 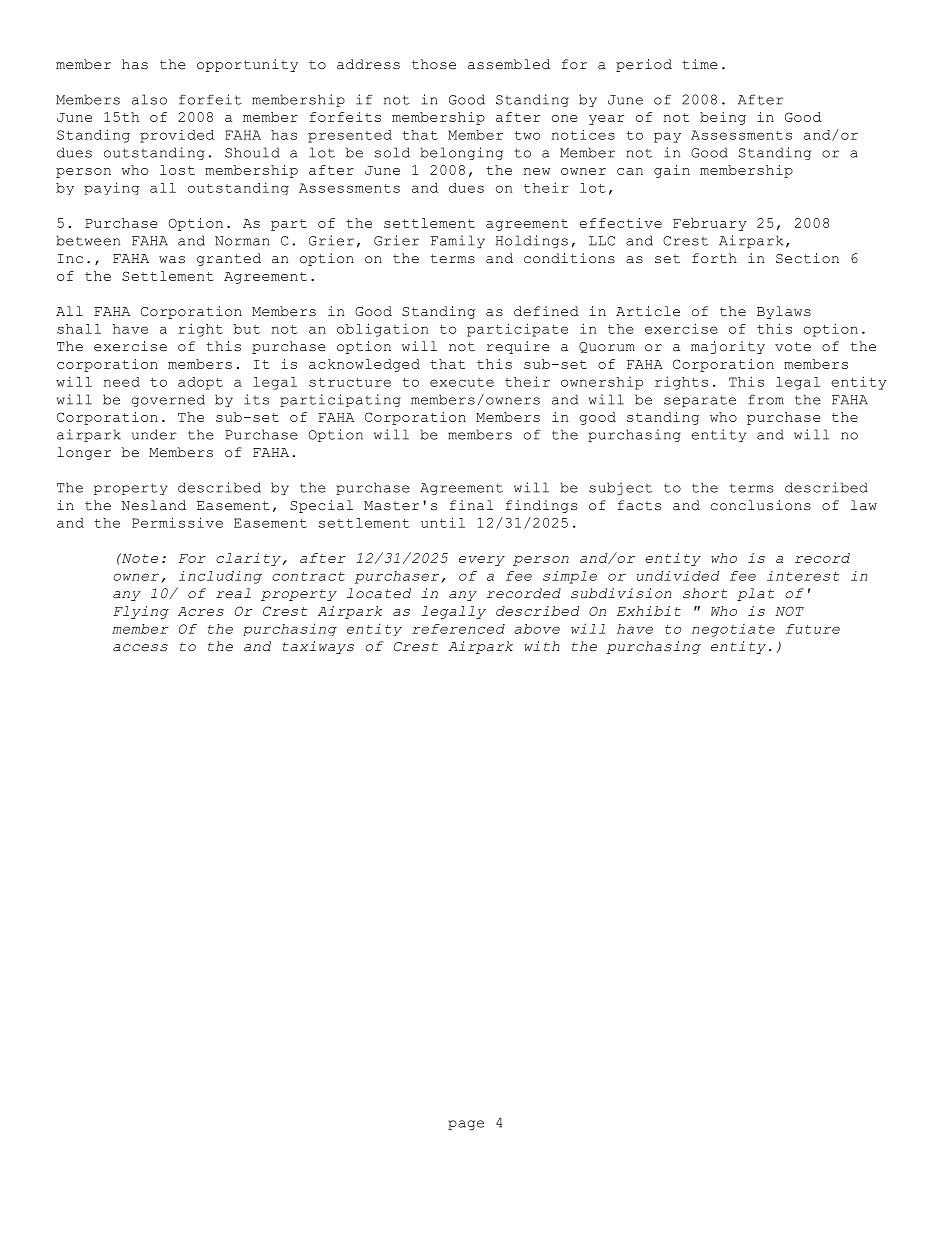 What do you see at coordinates (541, 646) in the document?
I see `with` at bounding box center [541, 646].
